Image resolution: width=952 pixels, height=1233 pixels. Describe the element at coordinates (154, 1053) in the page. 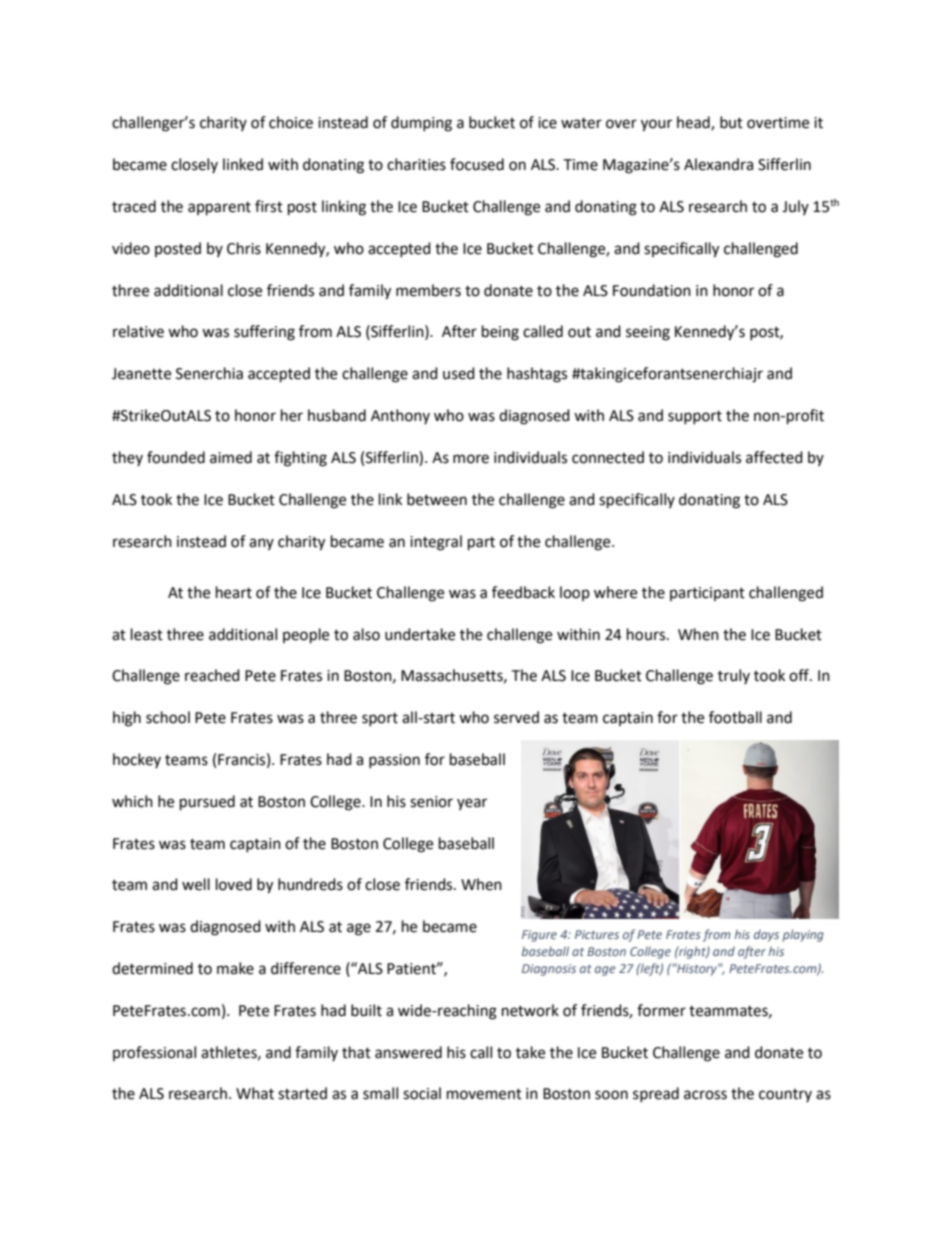

I see `professional` at that location.
